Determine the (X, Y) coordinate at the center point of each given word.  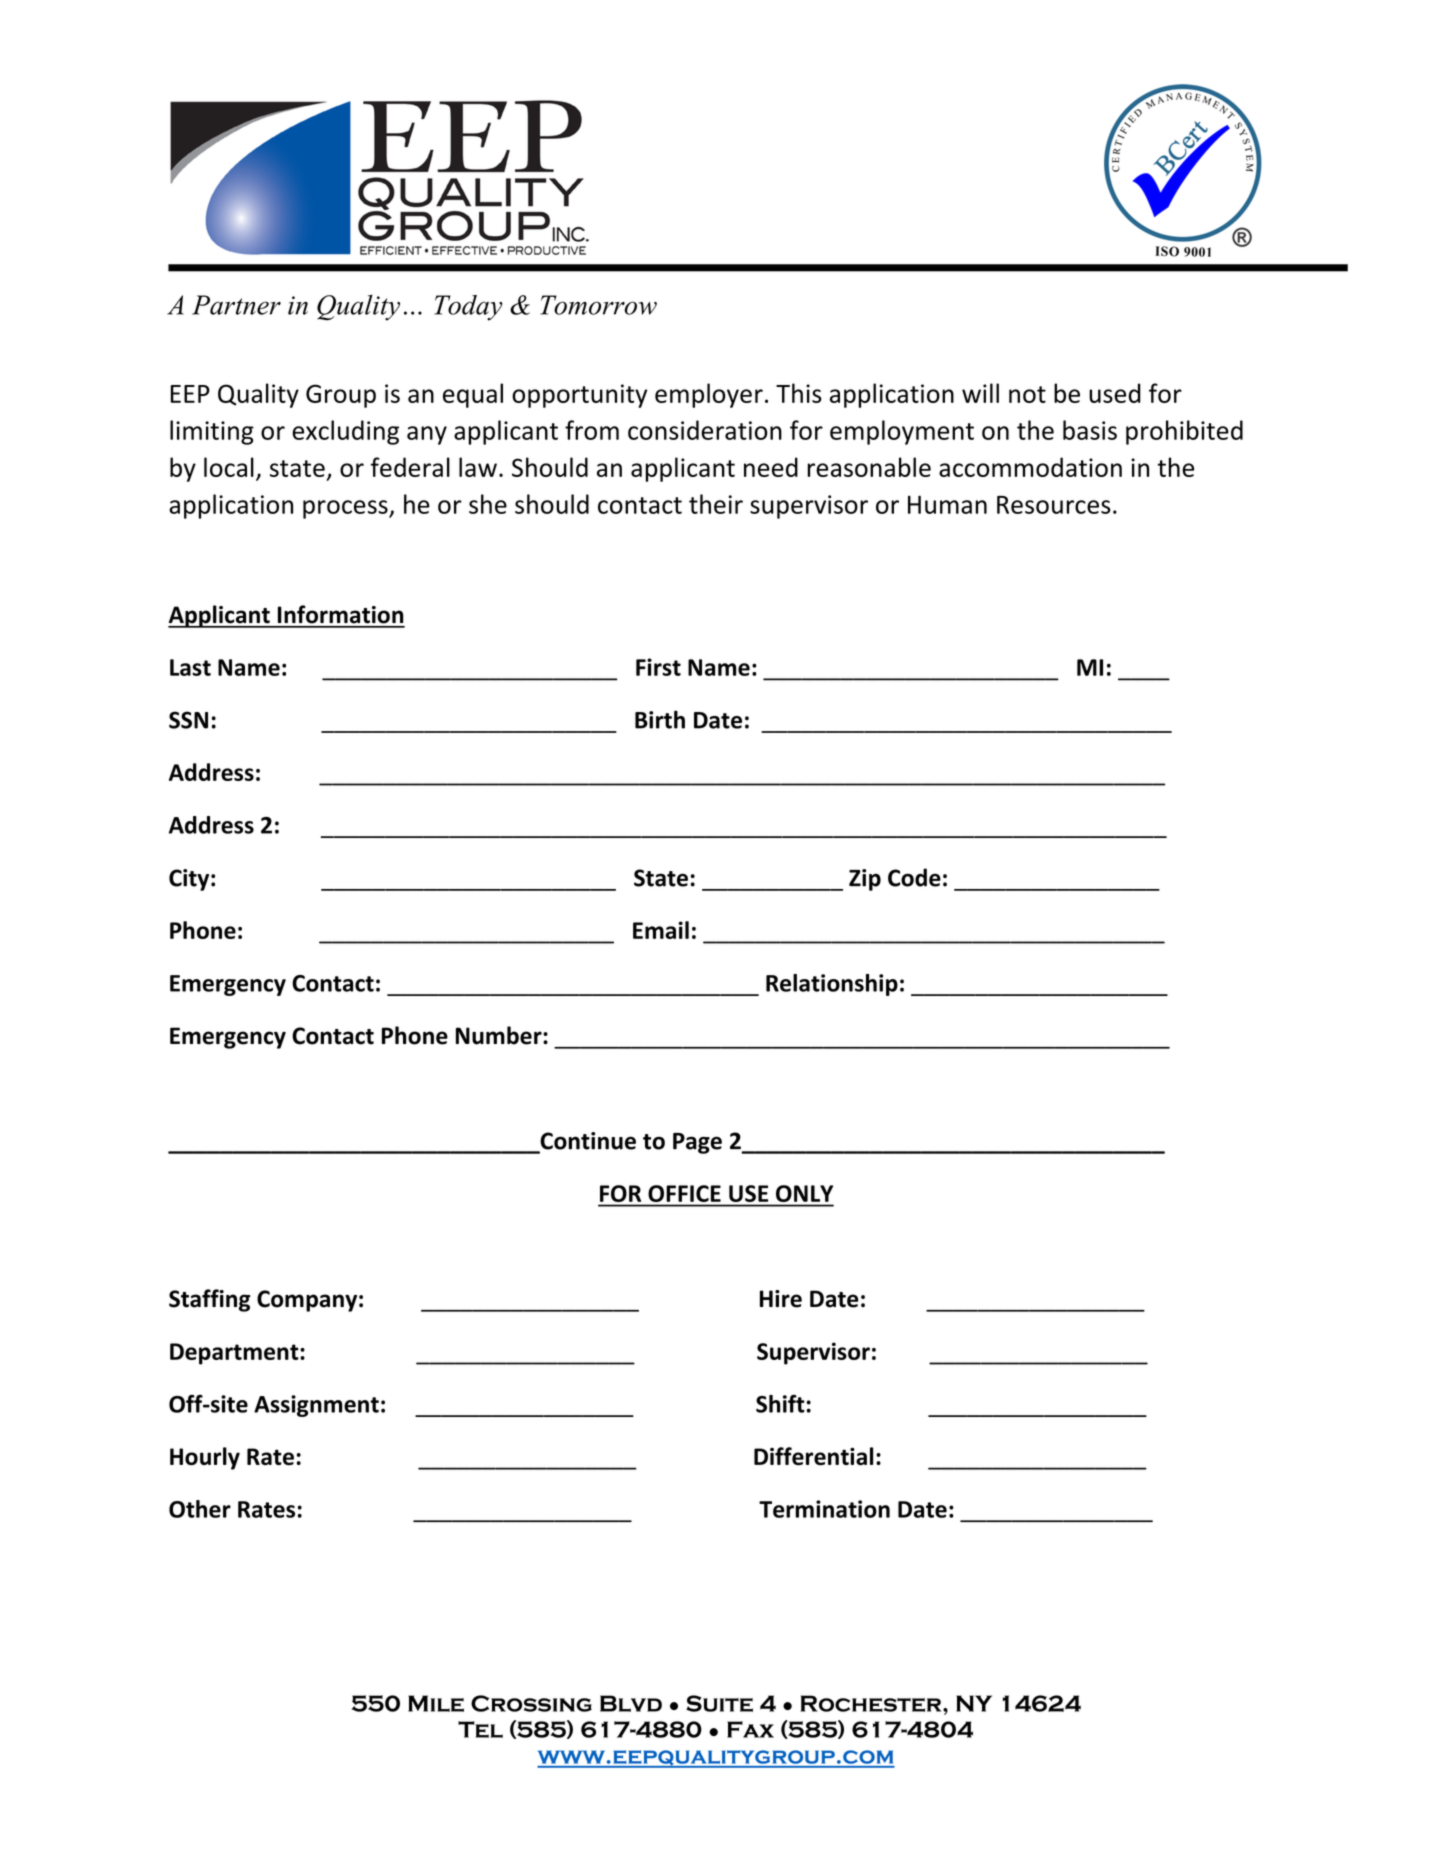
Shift (780, 1404)
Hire (781, 1299)
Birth (660, 719)
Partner (236, 305)
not (1027, 394)
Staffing (209, 1300)
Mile (436, 1703)
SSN (188, 720)
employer (709, 395)
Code (914, 877)
